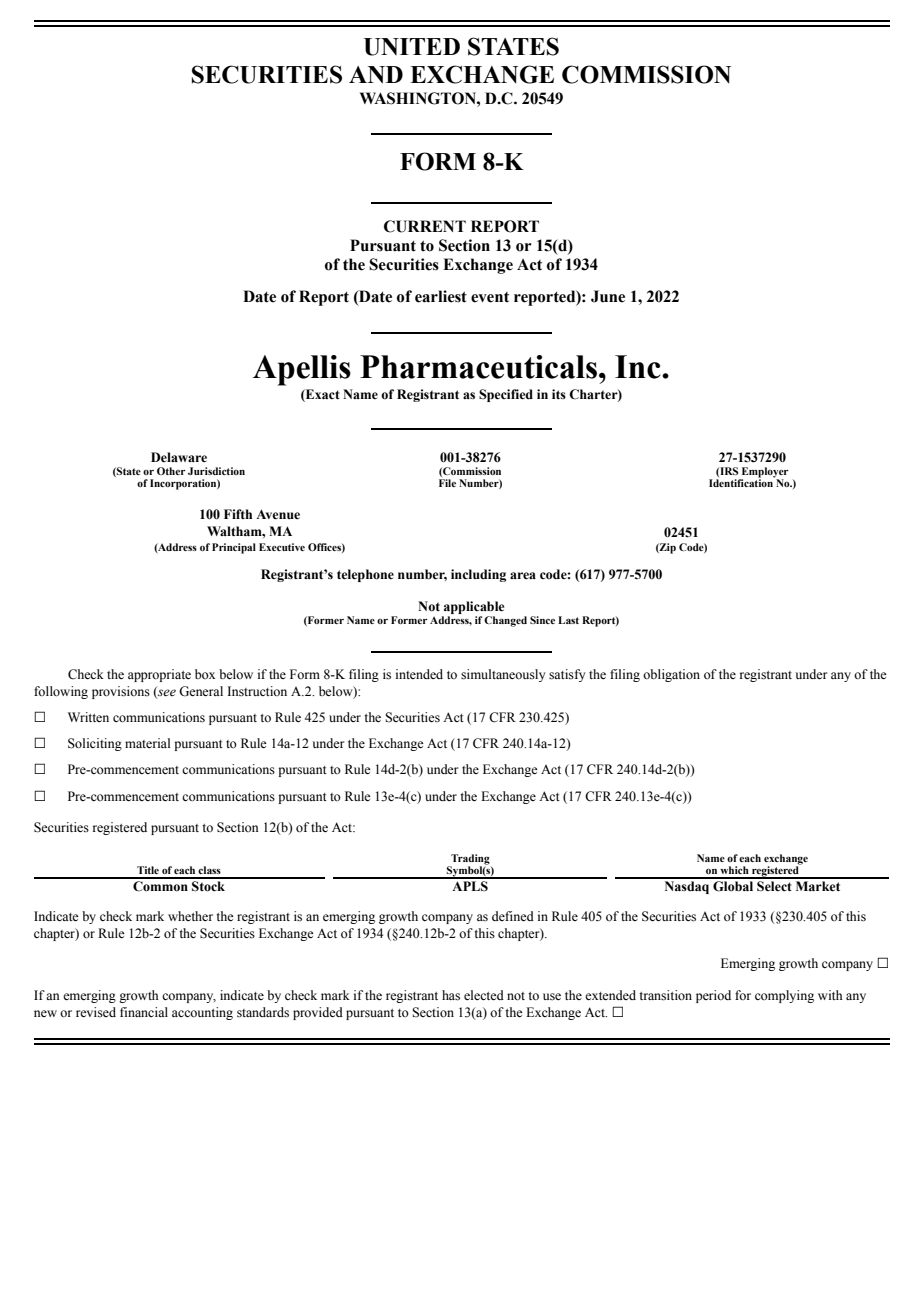 The width and height of the screenshot is (924, 1308). I want to click on CURRENT, so click(425, 226).
